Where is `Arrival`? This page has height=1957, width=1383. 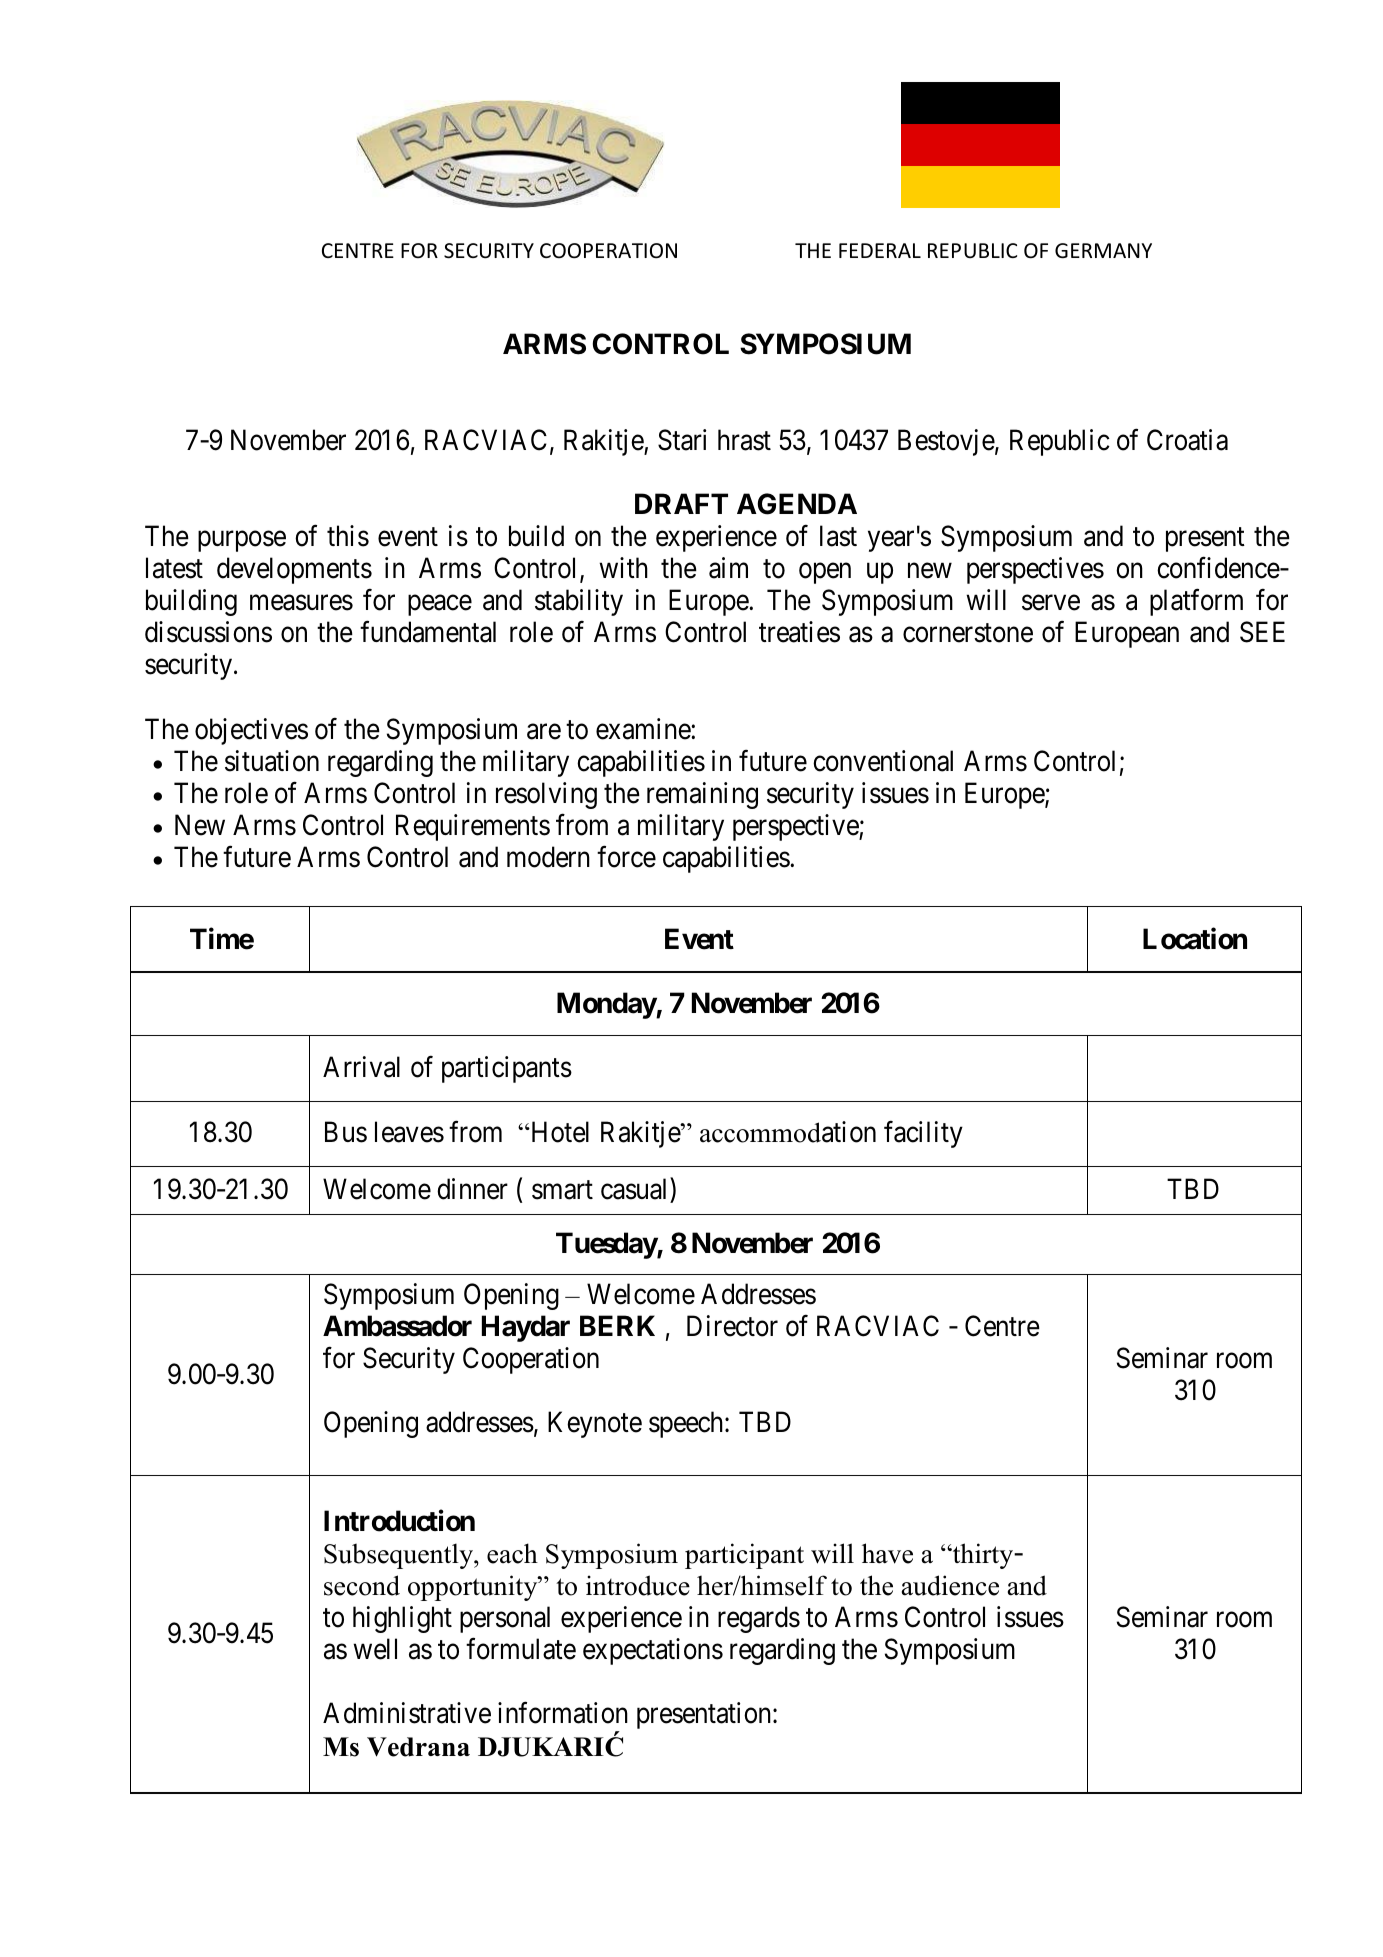
Arrival is located at coordinates (361, 1067).
